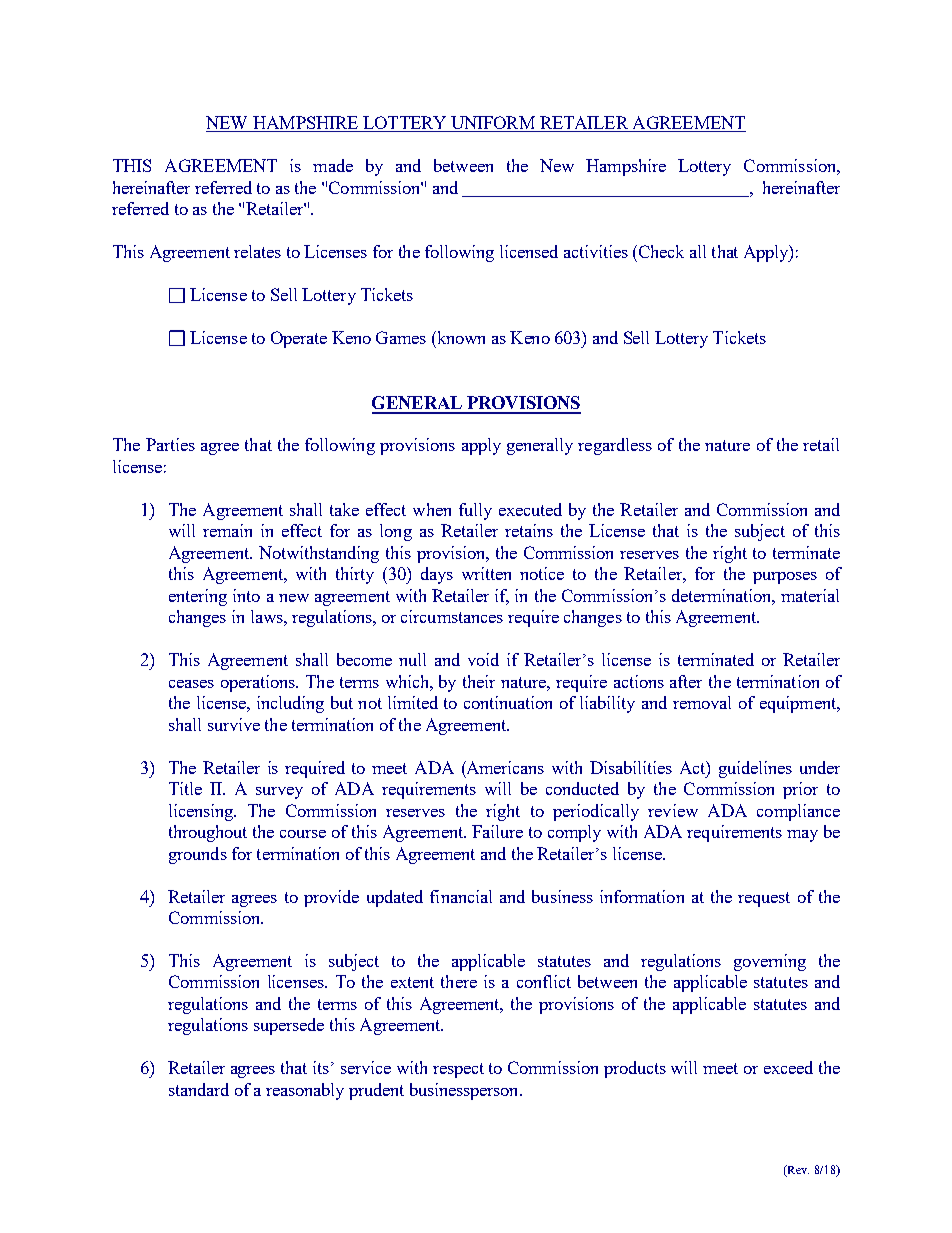 The height and width of the screenshot is (1233, 952). Describe the element at coordinates (802, 836) in the screenshot. I see `may` at that location.
